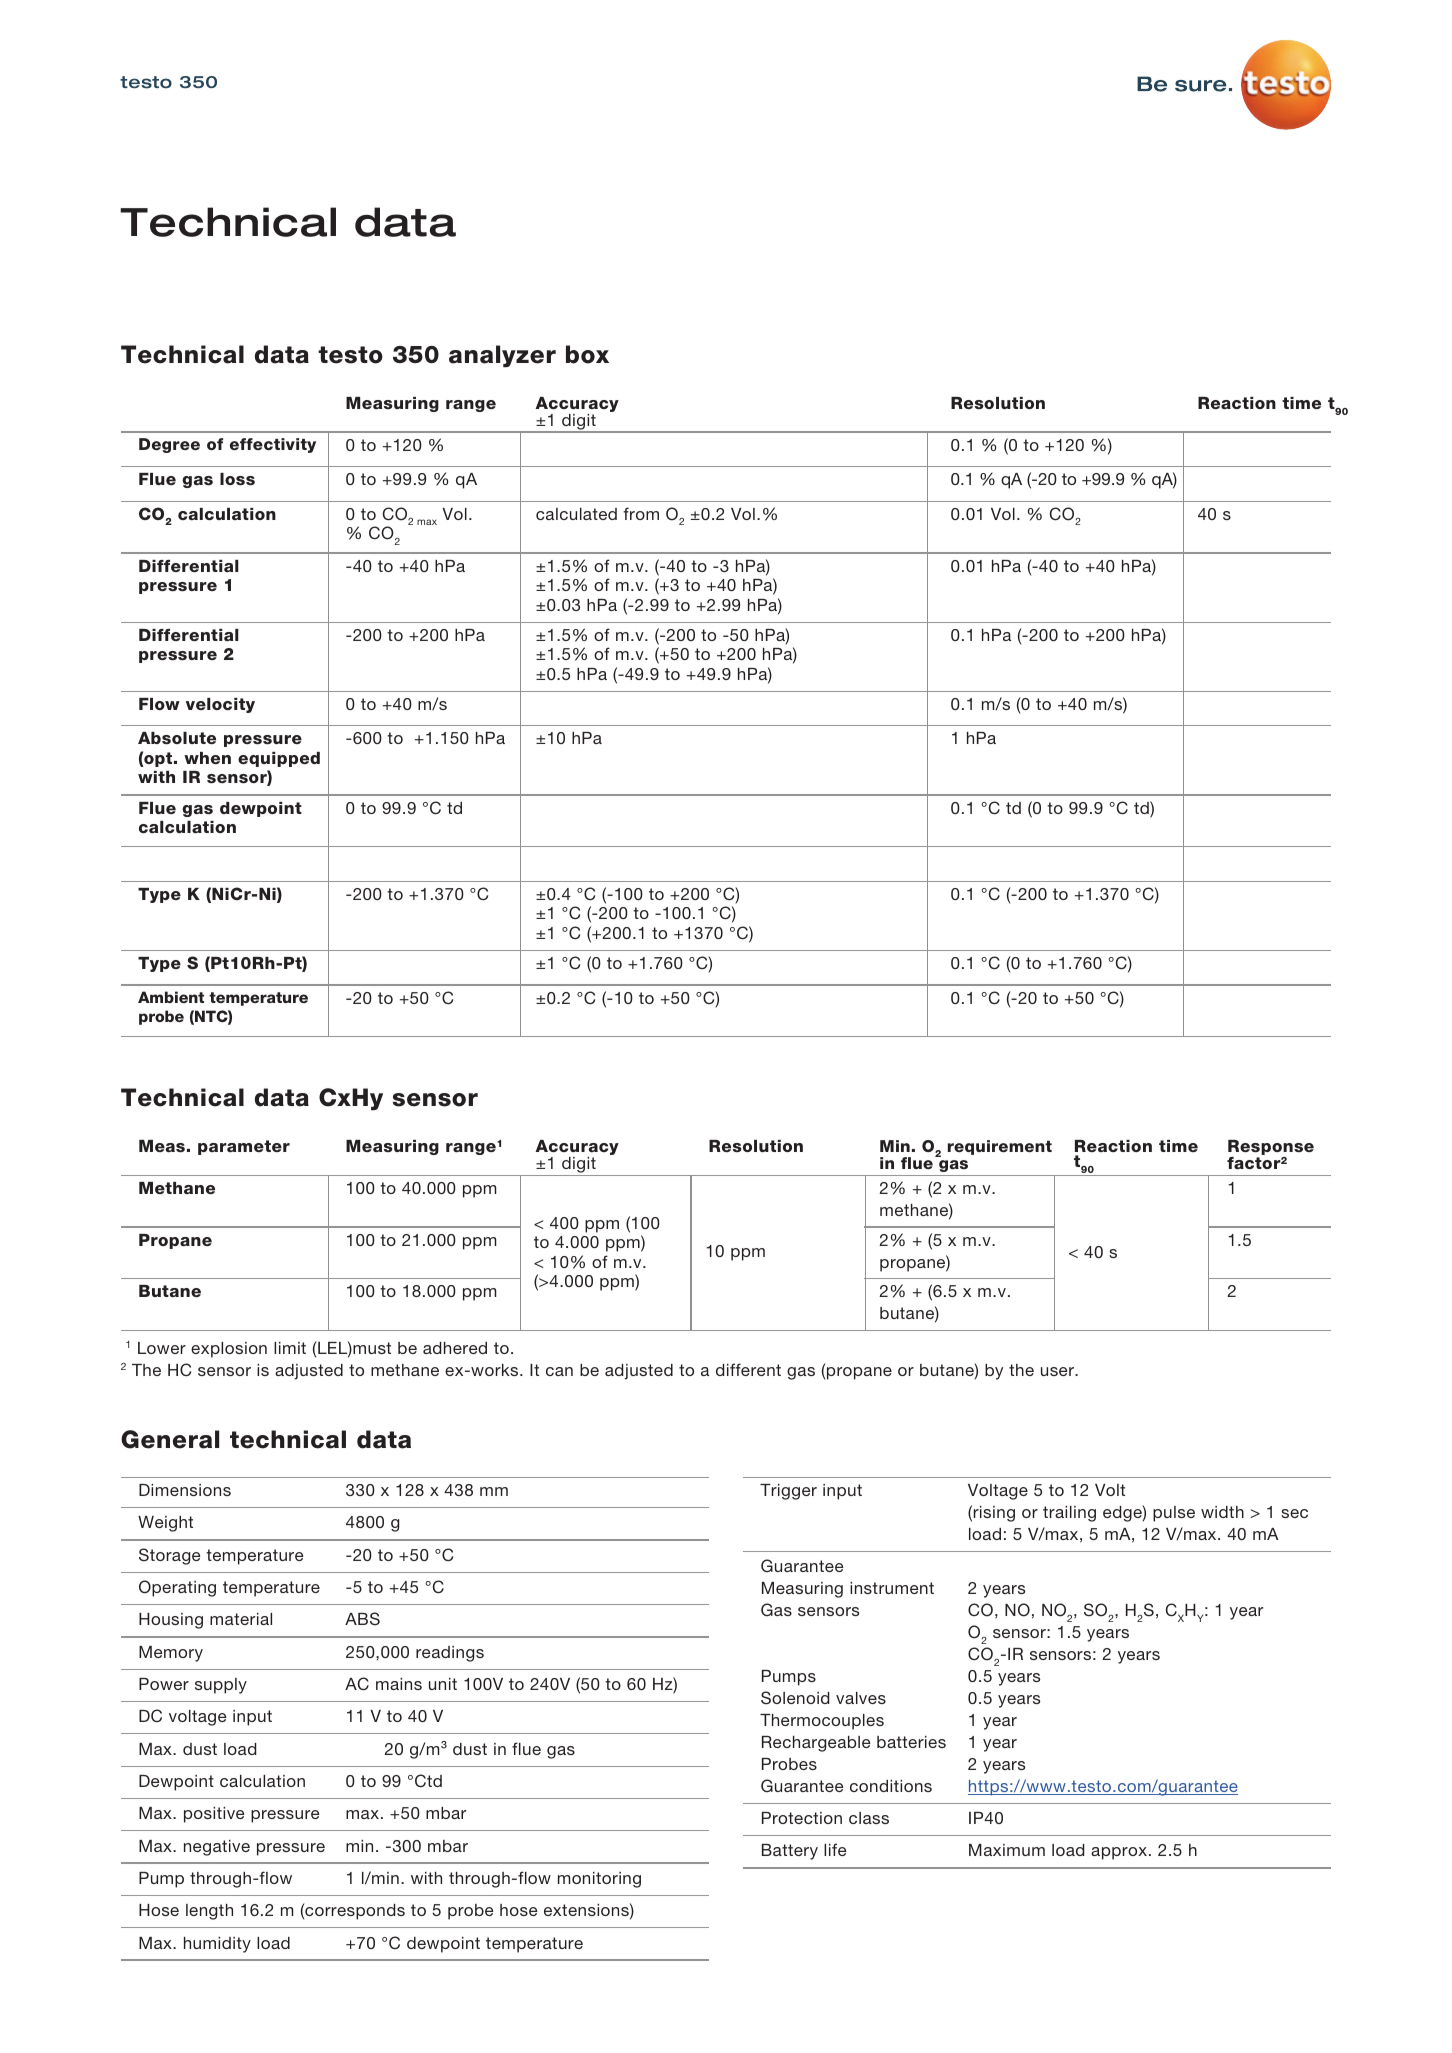 The height and width of the screenshot is (2053, 1452). I want to click on length, so click(209, 1912).
